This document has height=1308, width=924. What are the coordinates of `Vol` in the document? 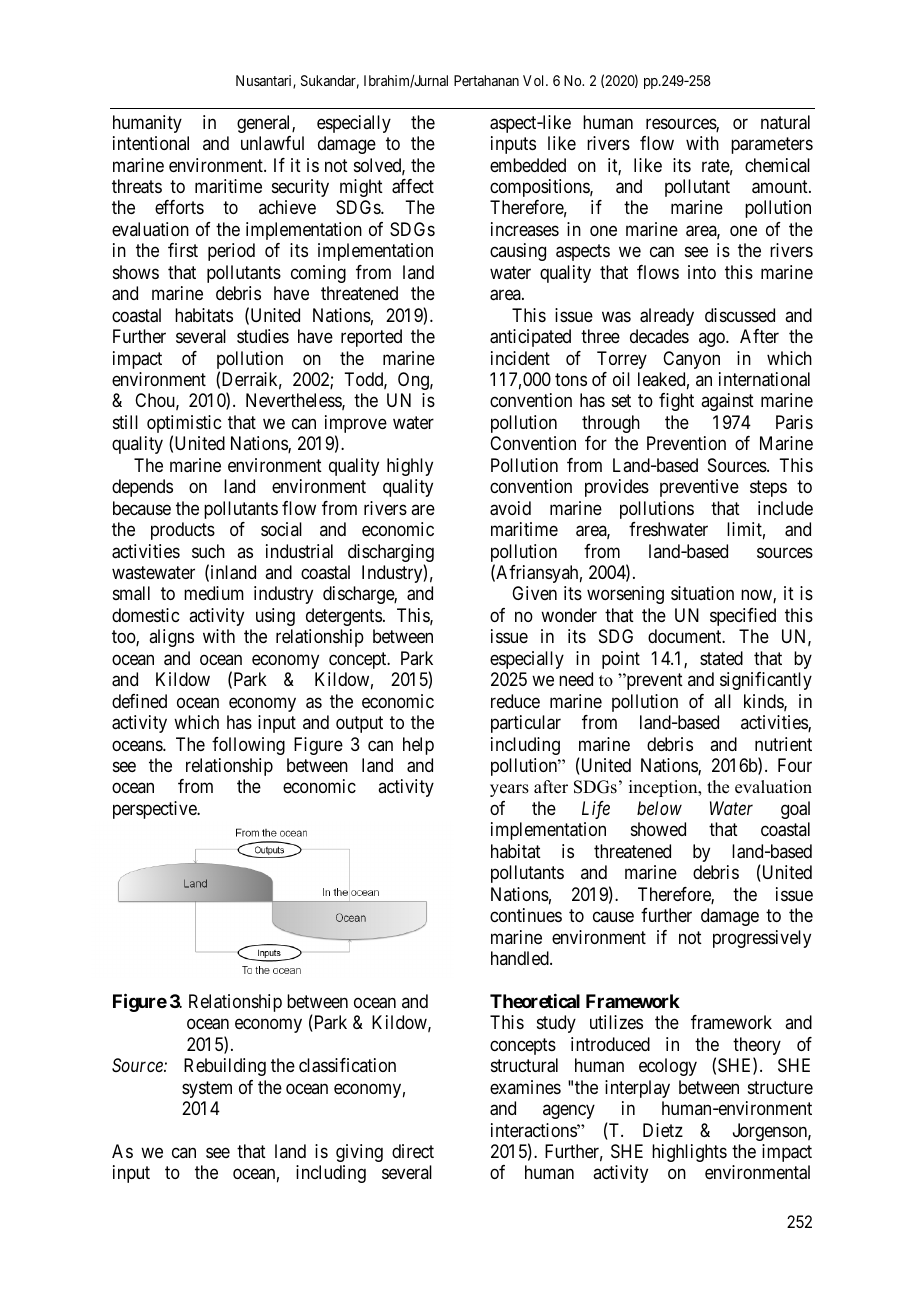 It's located at (535, 80).
